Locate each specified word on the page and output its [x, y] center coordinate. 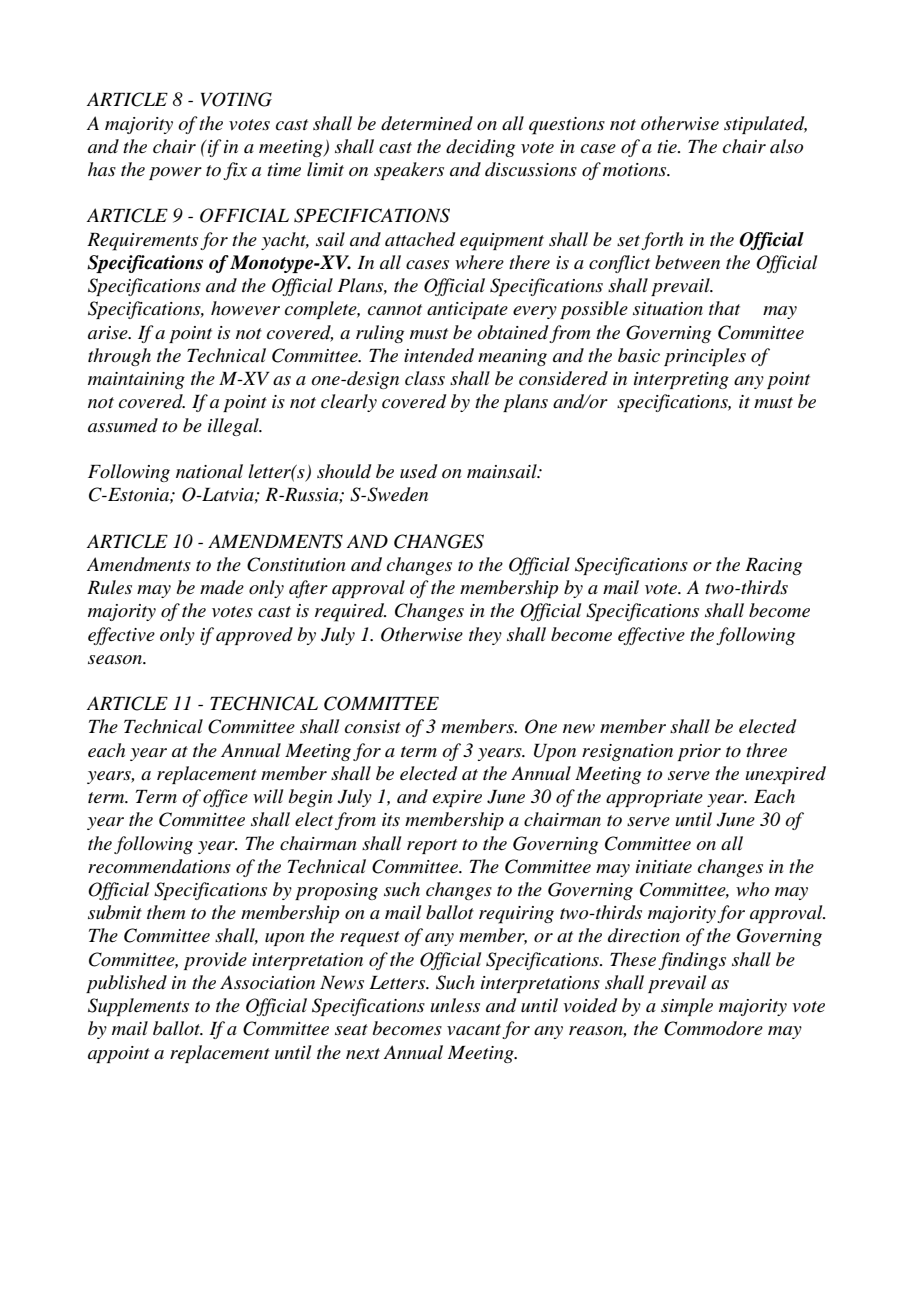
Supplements [138, 1007]
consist [373, 727]
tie [668, 147]
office [225, 798]
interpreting [681, 380]
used [419, 471]
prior [699, 752]
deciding [480, 148]
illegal [234, 427]
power [175, 173]
